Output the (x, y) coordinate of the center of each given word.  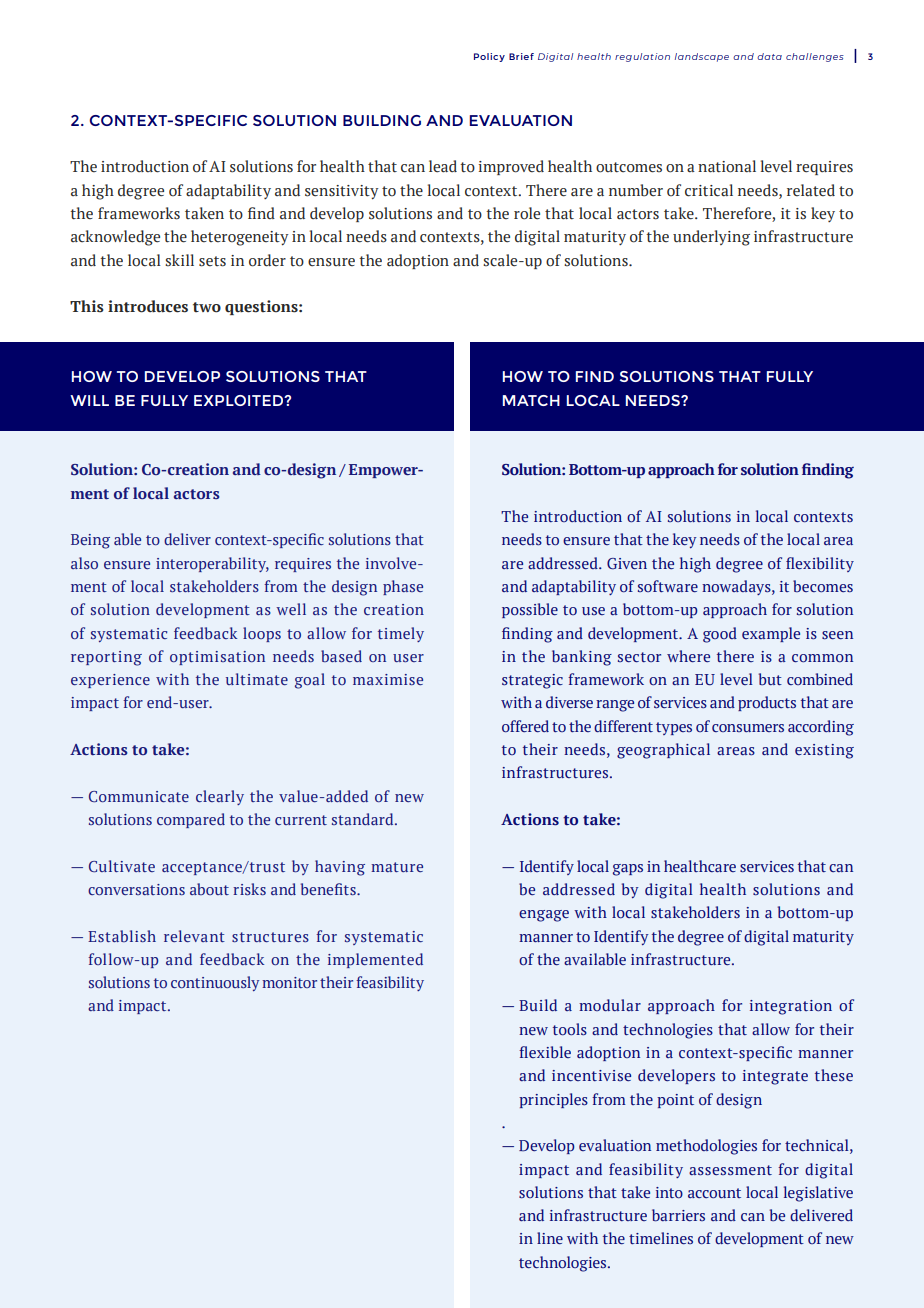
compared (191, 820)
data (769, 56)
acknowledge (115, 238)
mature (397, 867)
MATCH (531, 400)
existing (824, 751)
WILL (89, 400)
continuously (215, 983)
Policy (489, 57)
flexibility (820, 564)
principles (553, 1100)
